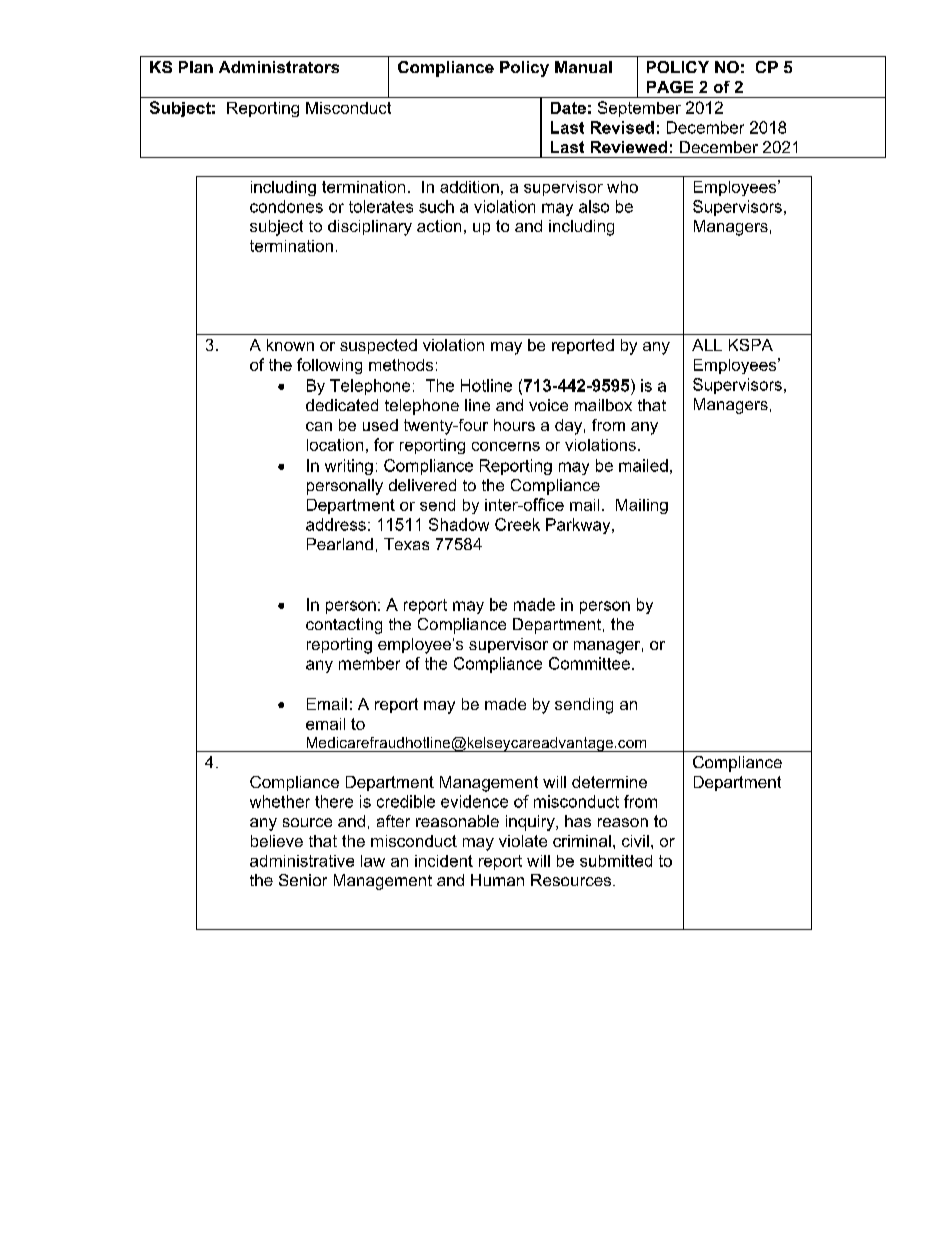  I want to click on addition, so click(469, 187).
